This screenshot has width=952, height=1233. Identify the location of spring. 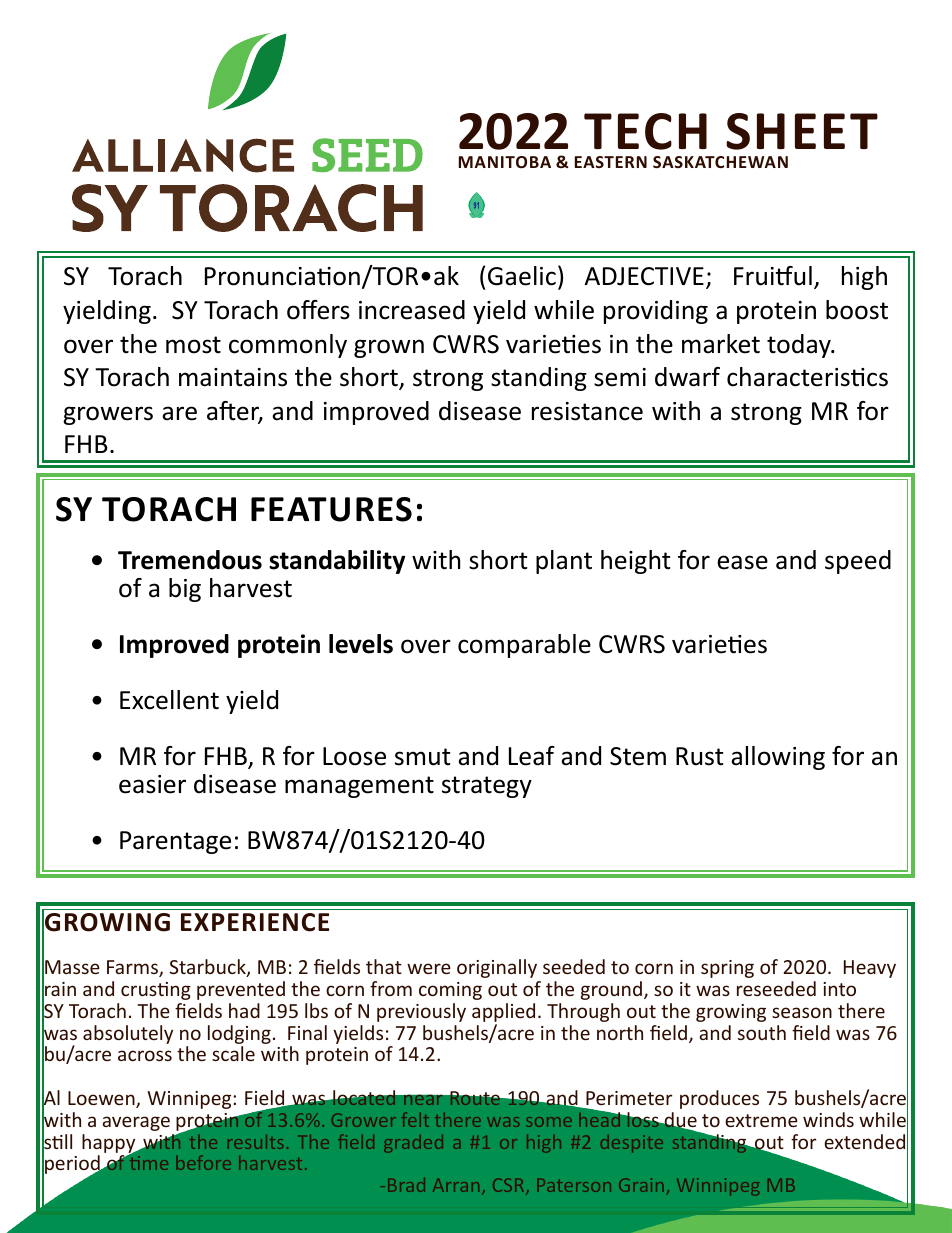
(727, 969).
